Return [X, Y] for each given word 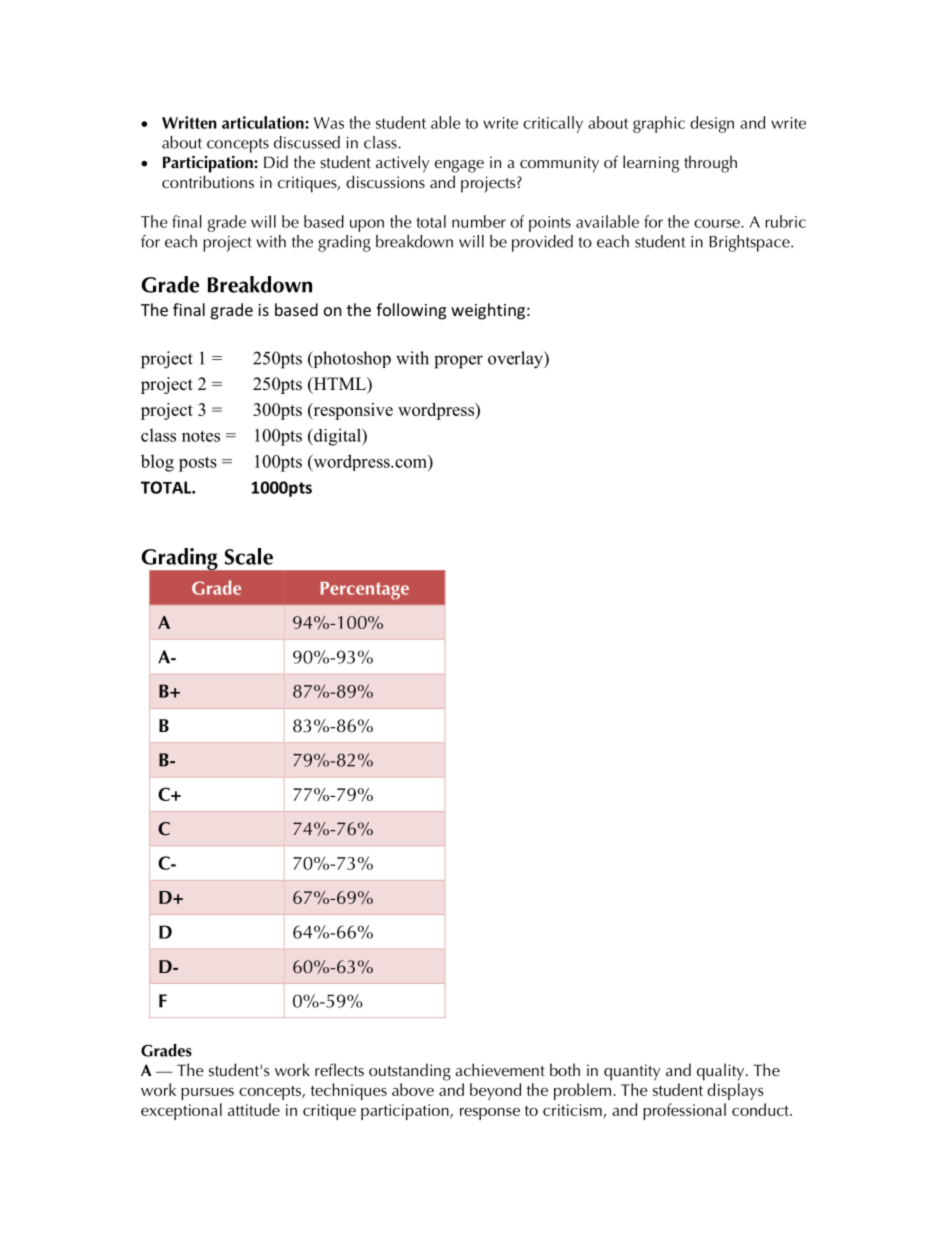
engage [459, 166]
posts [198, 464]
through [710, 164]
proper [458, 362]
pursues [207, 1094]
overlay [517, 360]
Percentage [364, 591]
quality [722, 1072]
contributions [208, 181]
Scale [249, 556]
